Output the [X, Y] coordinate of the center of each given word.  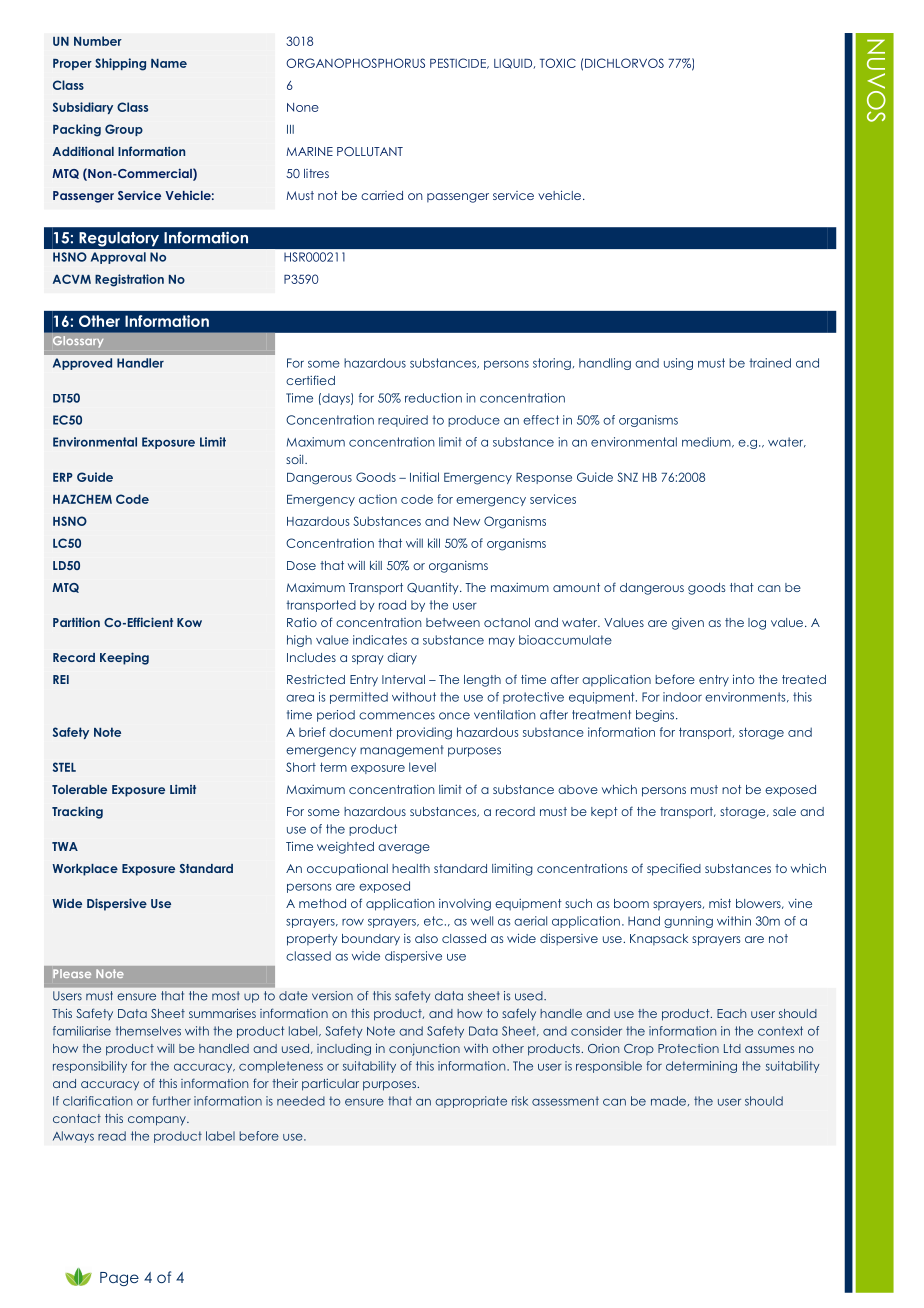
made [670, 1101]
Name [169, 63]
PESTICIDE [459, 63]
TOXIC [558, 63]
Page [119, 1279]
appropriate [471, 1102]
